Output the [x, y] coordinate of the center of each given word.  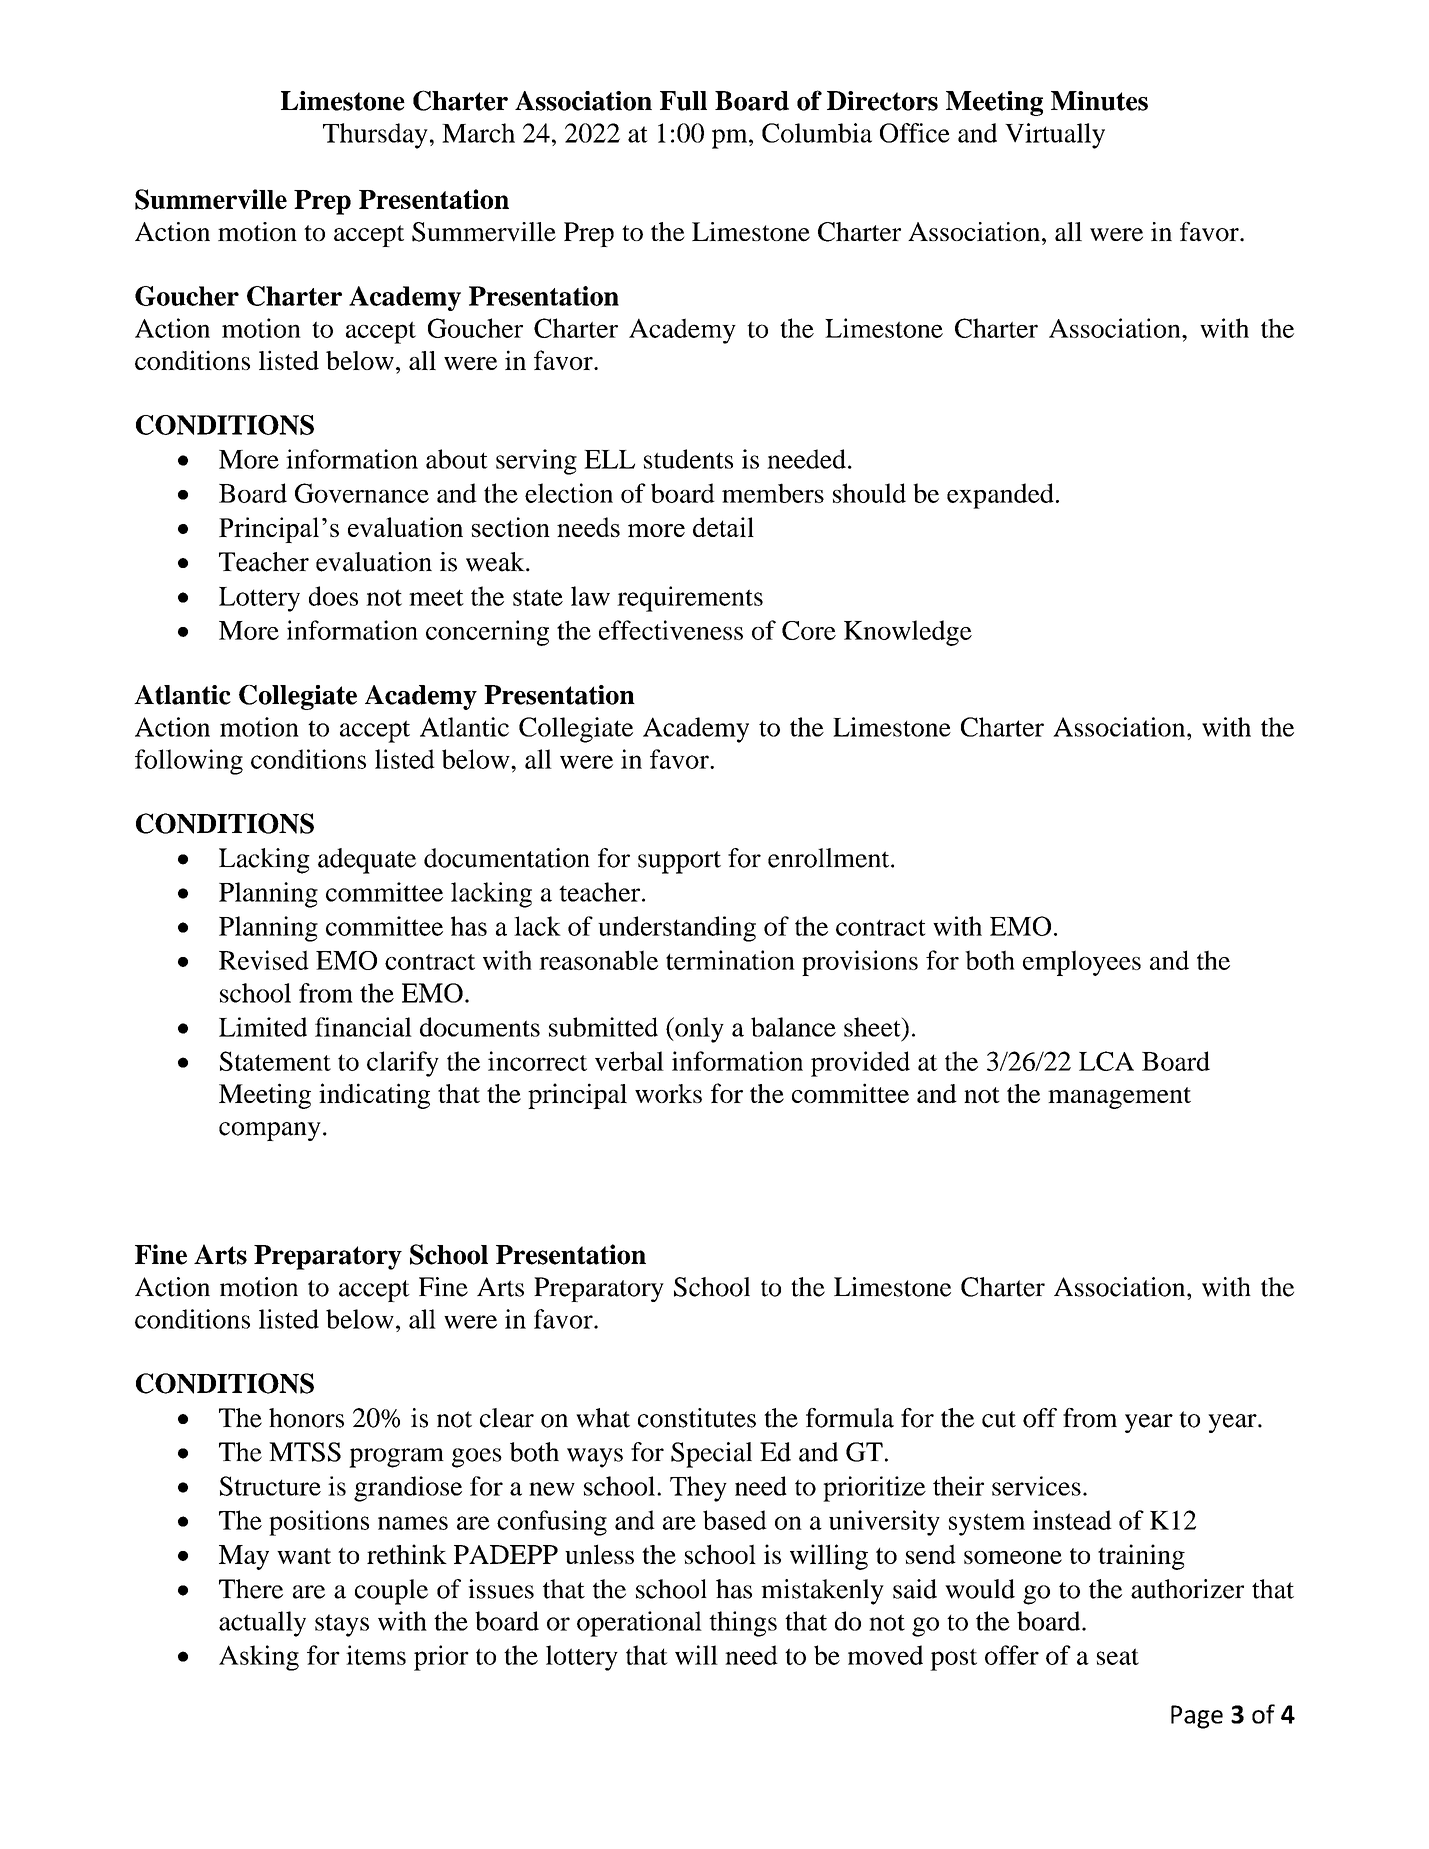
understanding [677, 929]
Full [683, 101]
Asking [259, 1658]
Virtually [1055, 136]
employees [1082, 963]
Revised [264, 960]
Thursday [375, 136]
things [743, 1624]
